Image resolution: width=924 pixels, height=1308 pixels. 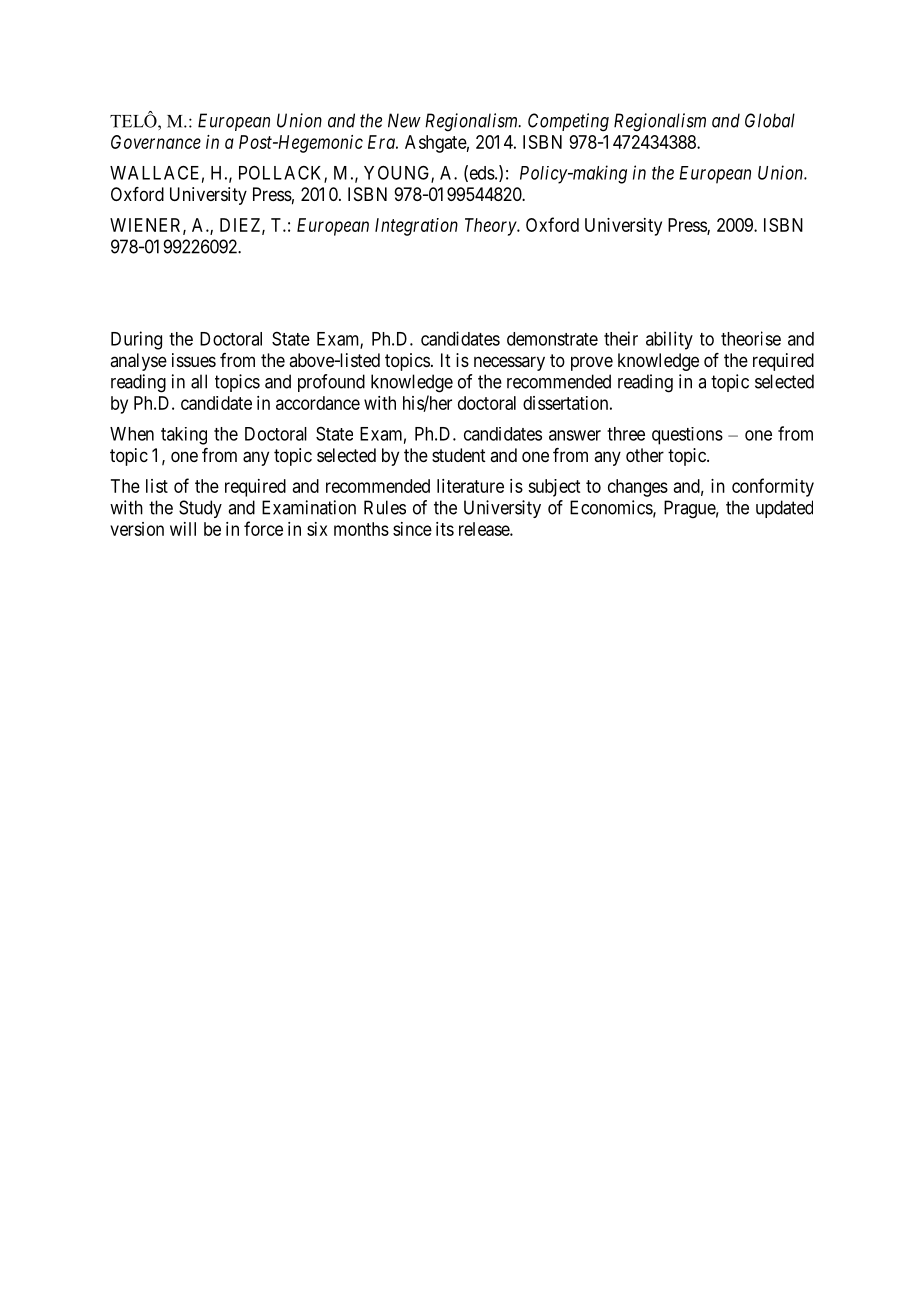 I want to click on Global, so click(x=770, y=120).
